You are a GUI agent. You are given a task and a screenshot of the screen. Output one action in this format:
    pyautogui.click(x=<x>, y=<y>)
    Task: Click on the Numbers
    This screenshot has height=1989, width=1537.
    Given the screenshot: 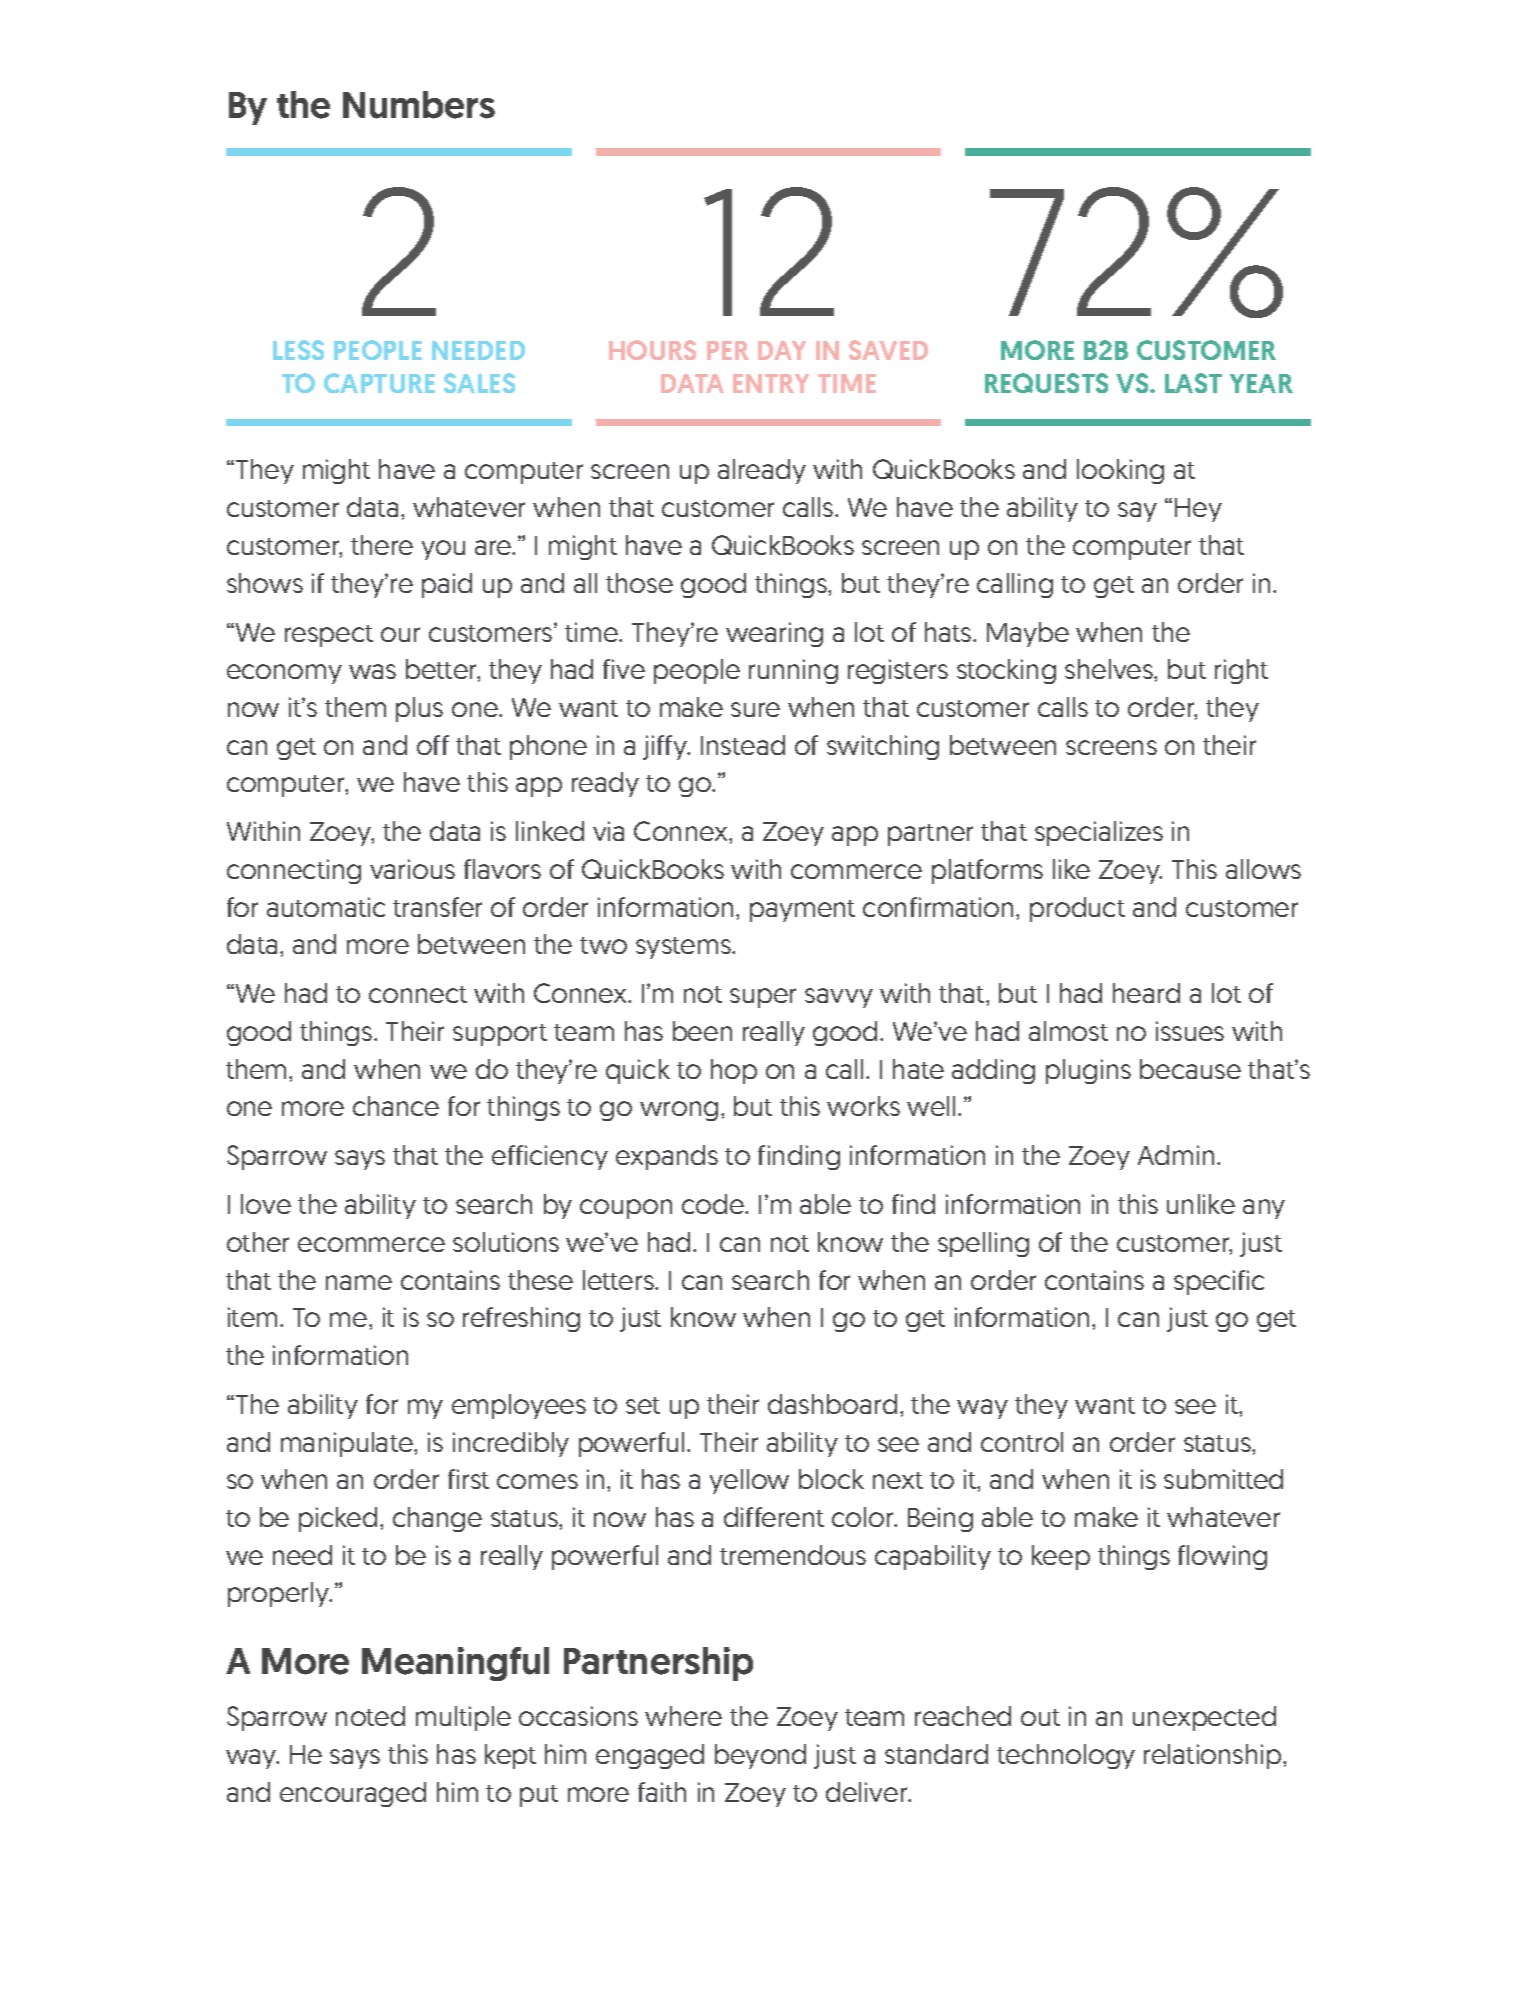 What is the action you would take?
    pyautogui.click(x=419, y=105)
